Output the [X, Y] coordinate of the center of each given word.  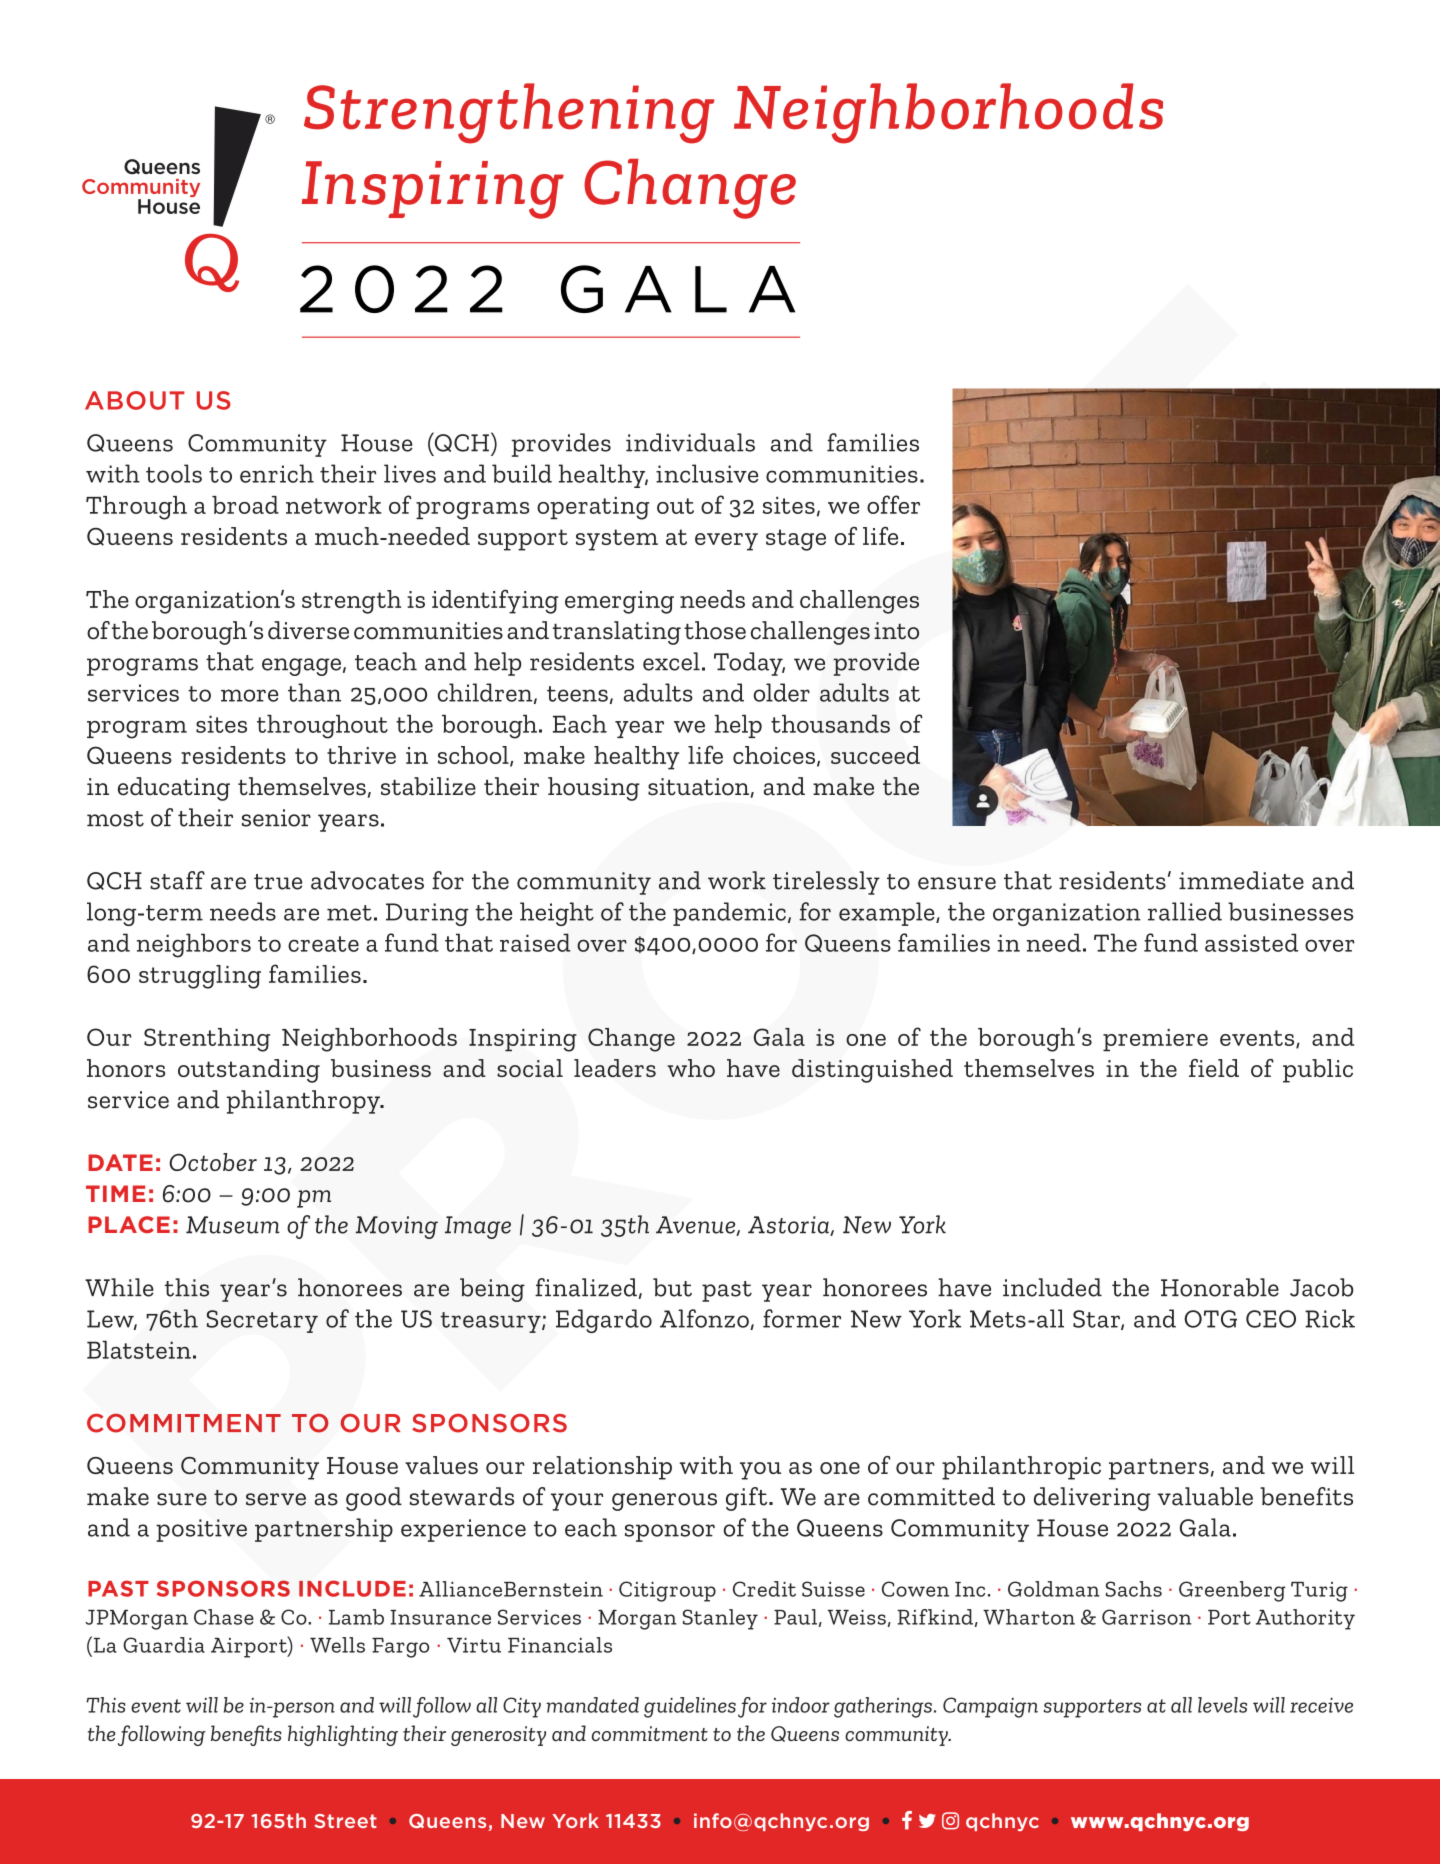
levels [1222, 1705]
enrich [277, 473]
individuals [690, 442]
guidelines [690, 1707]
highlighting [343, 1735]
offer [893, 504]
